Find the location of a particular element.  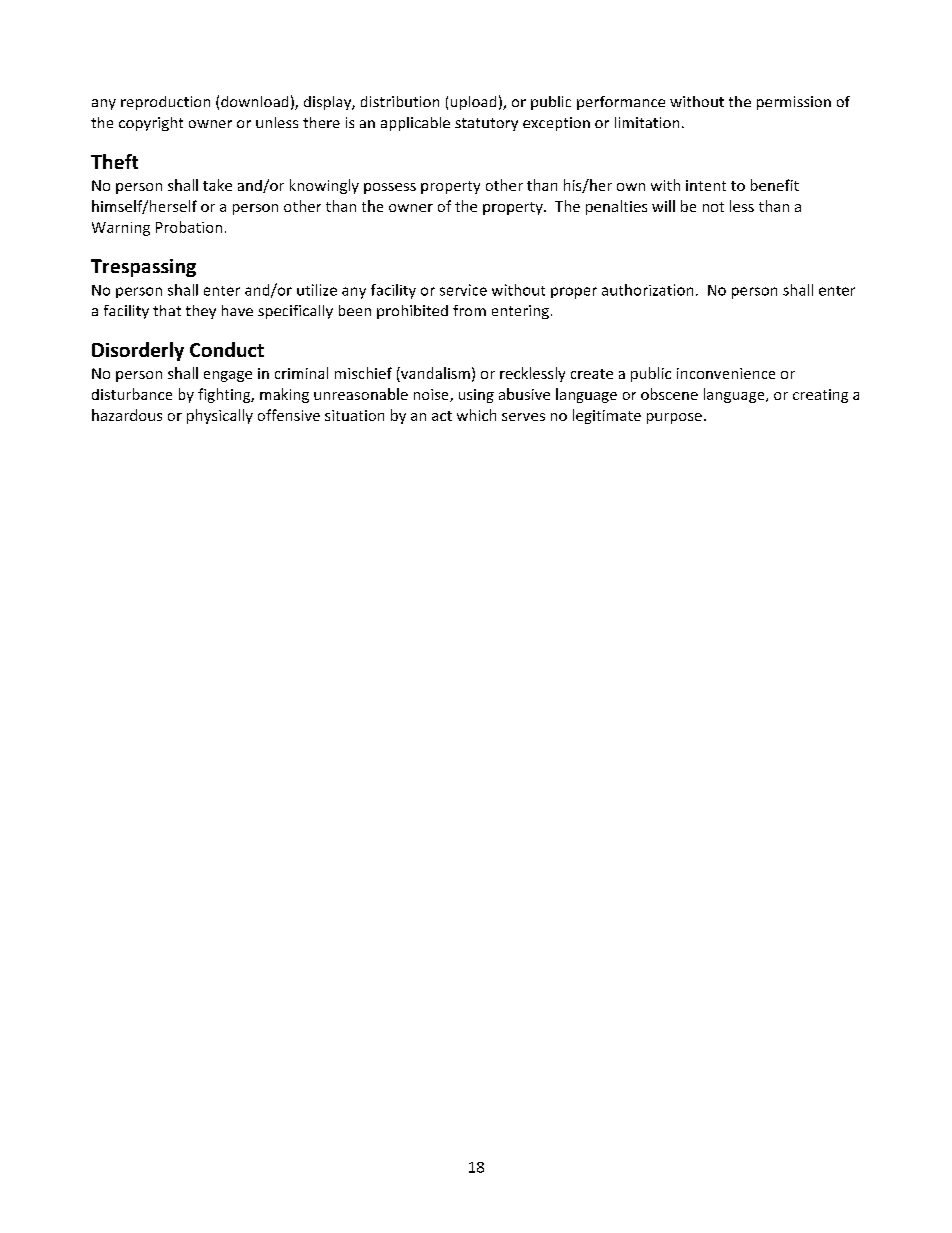

Probation is located at coordinates (189, 227).
